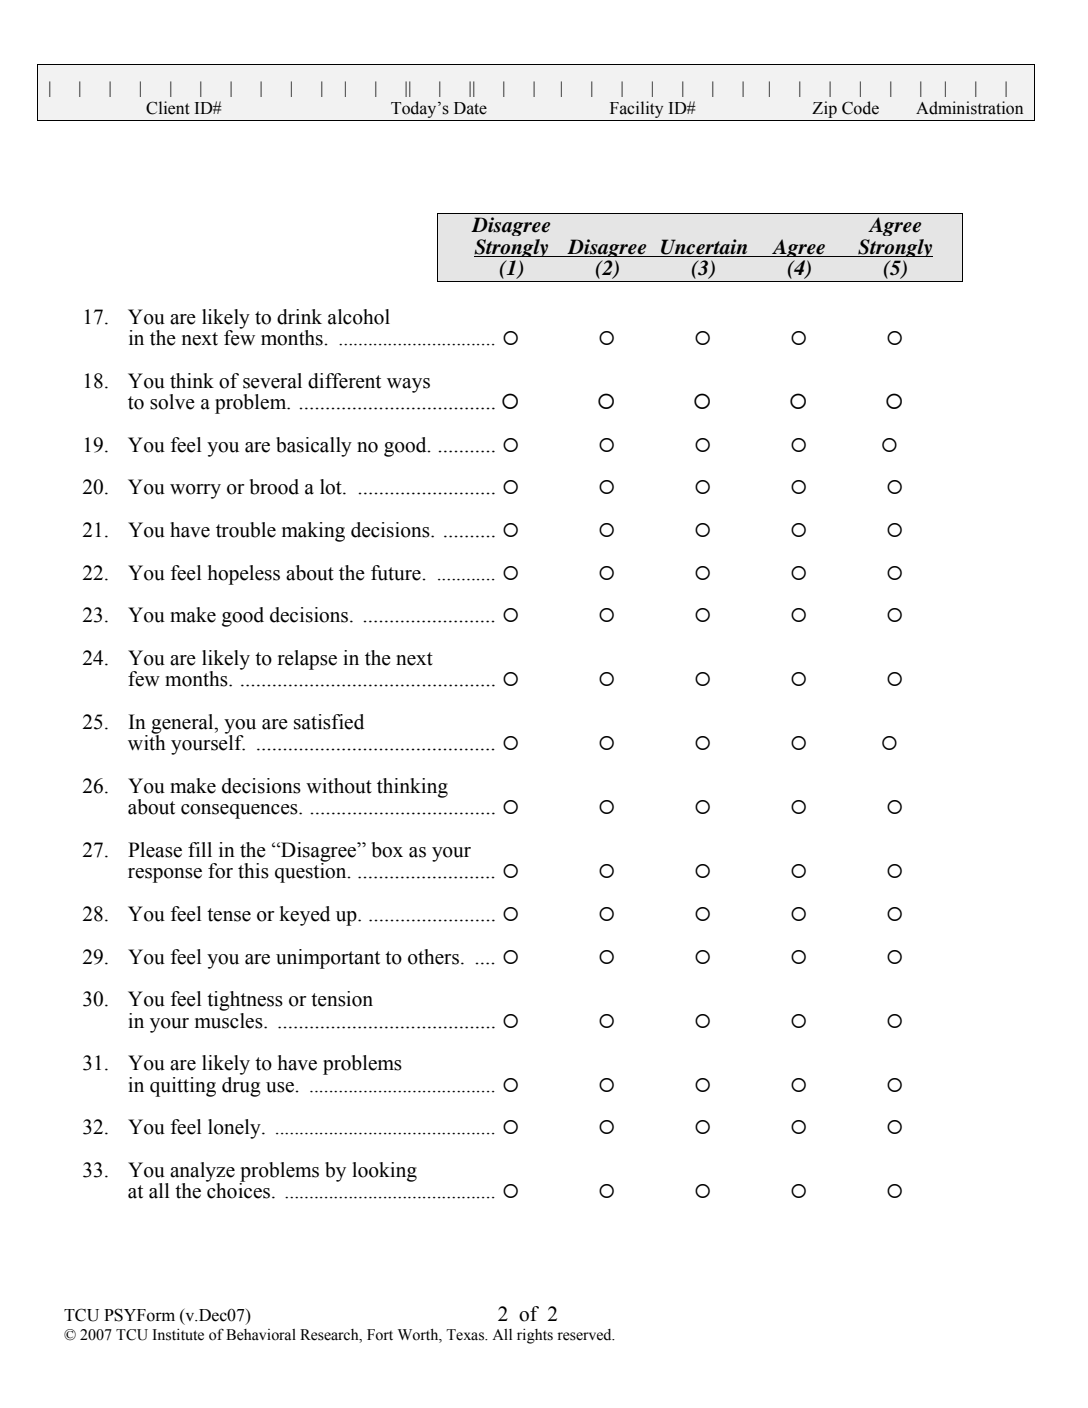  Describe the element at coordinates (261, 1335) in the document. I see `Behavioral` at that location.
